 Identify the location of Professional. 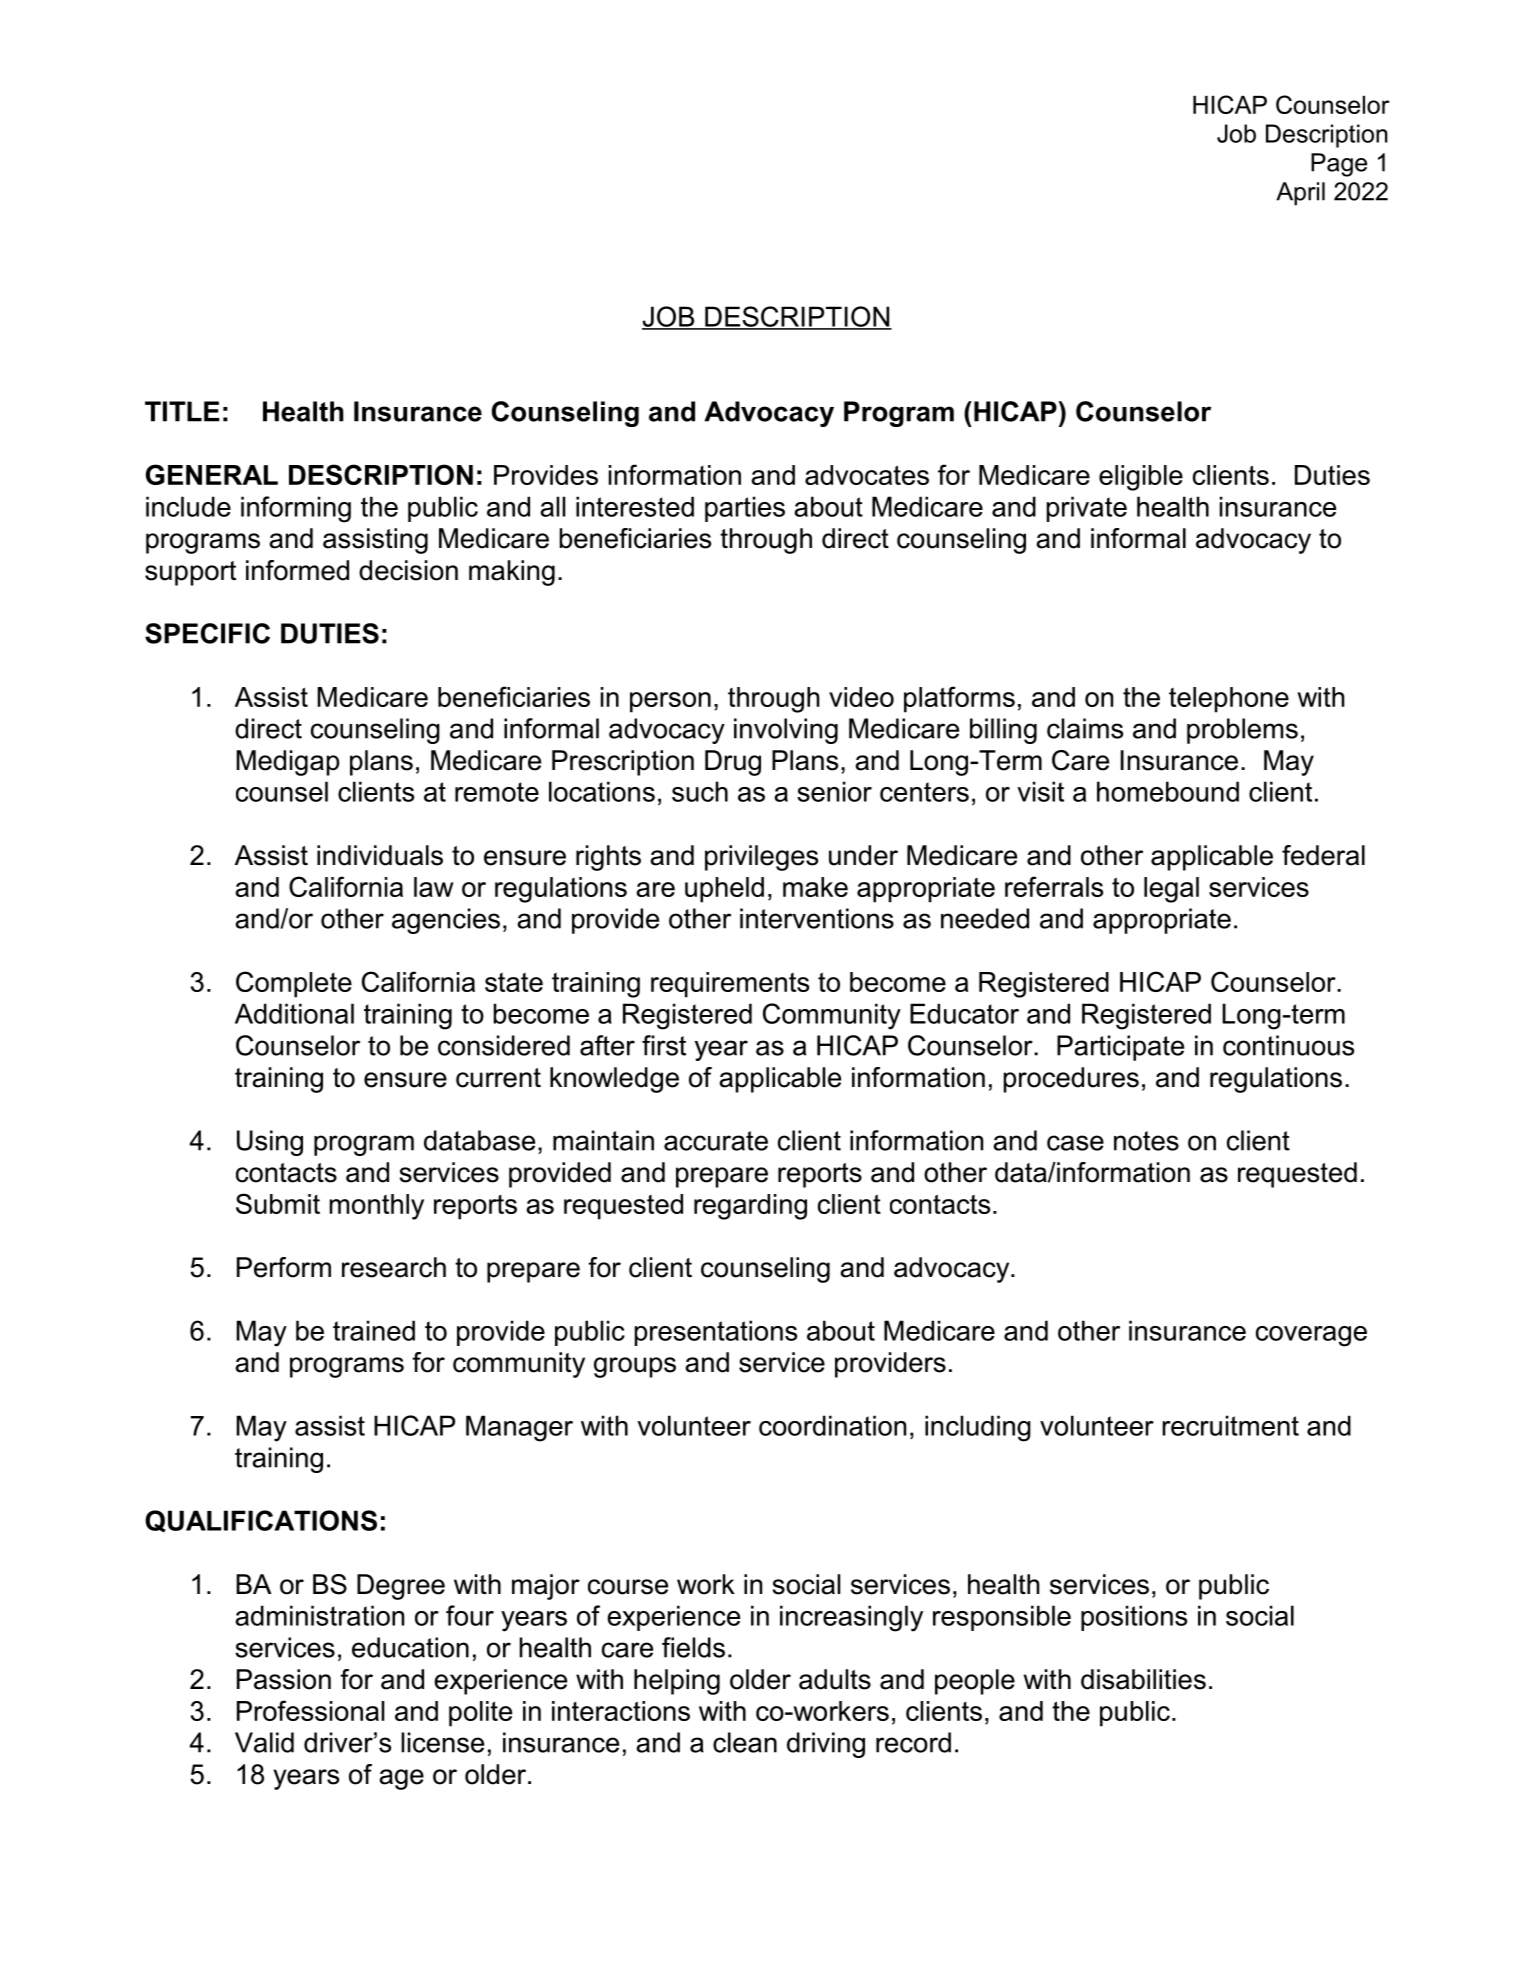
(310, 1710).
